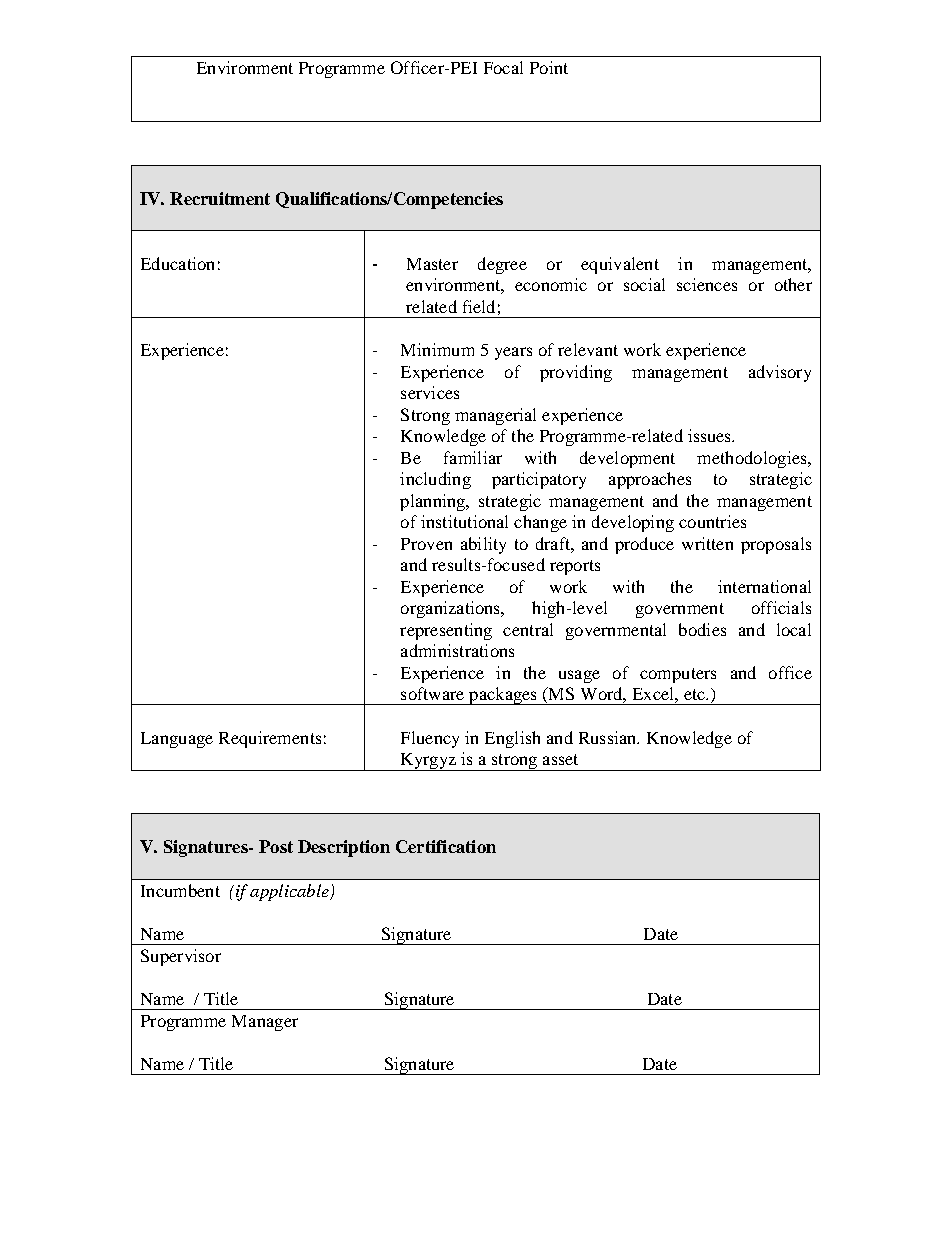 This screenshot has width=952, height=1233. What do you see at coordinates (446, 846) in the screenshot?
I see `Certification` at bounding box center [446, 846].
